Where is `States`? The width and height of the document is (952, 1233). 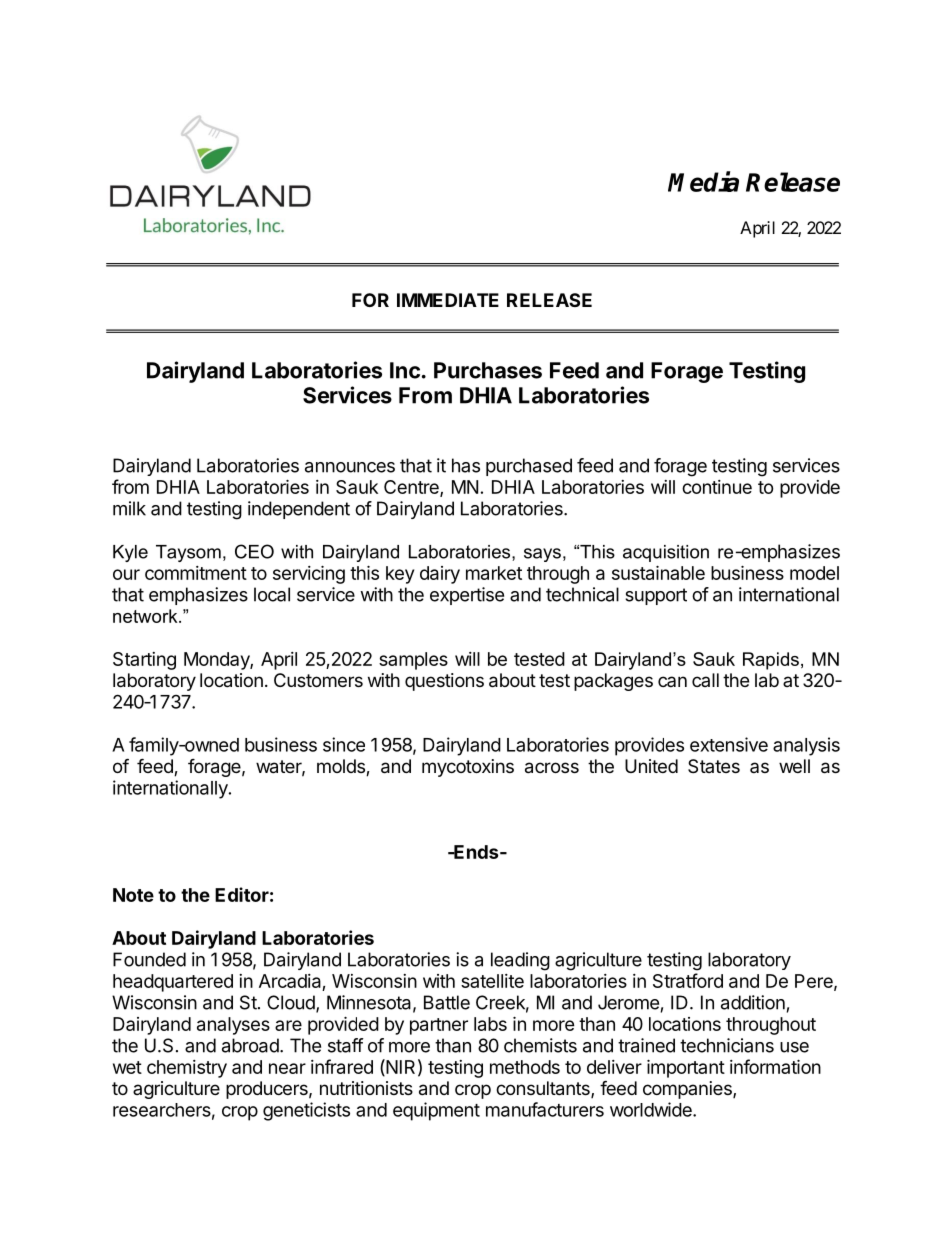
States is located at coordinates (714, 766).
